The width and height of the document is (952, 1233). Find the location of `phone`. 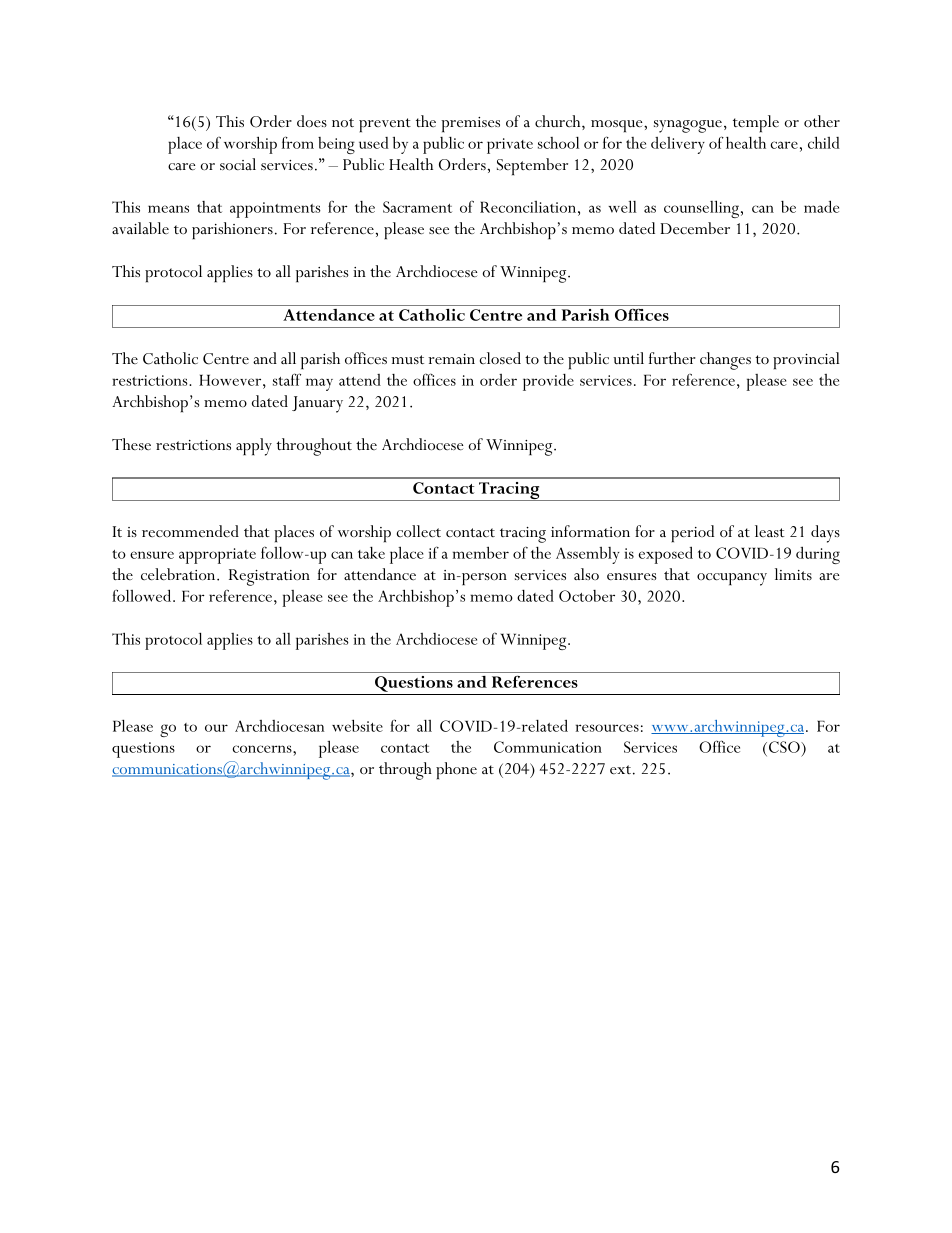

phone is located at coordinates (456, 770).
